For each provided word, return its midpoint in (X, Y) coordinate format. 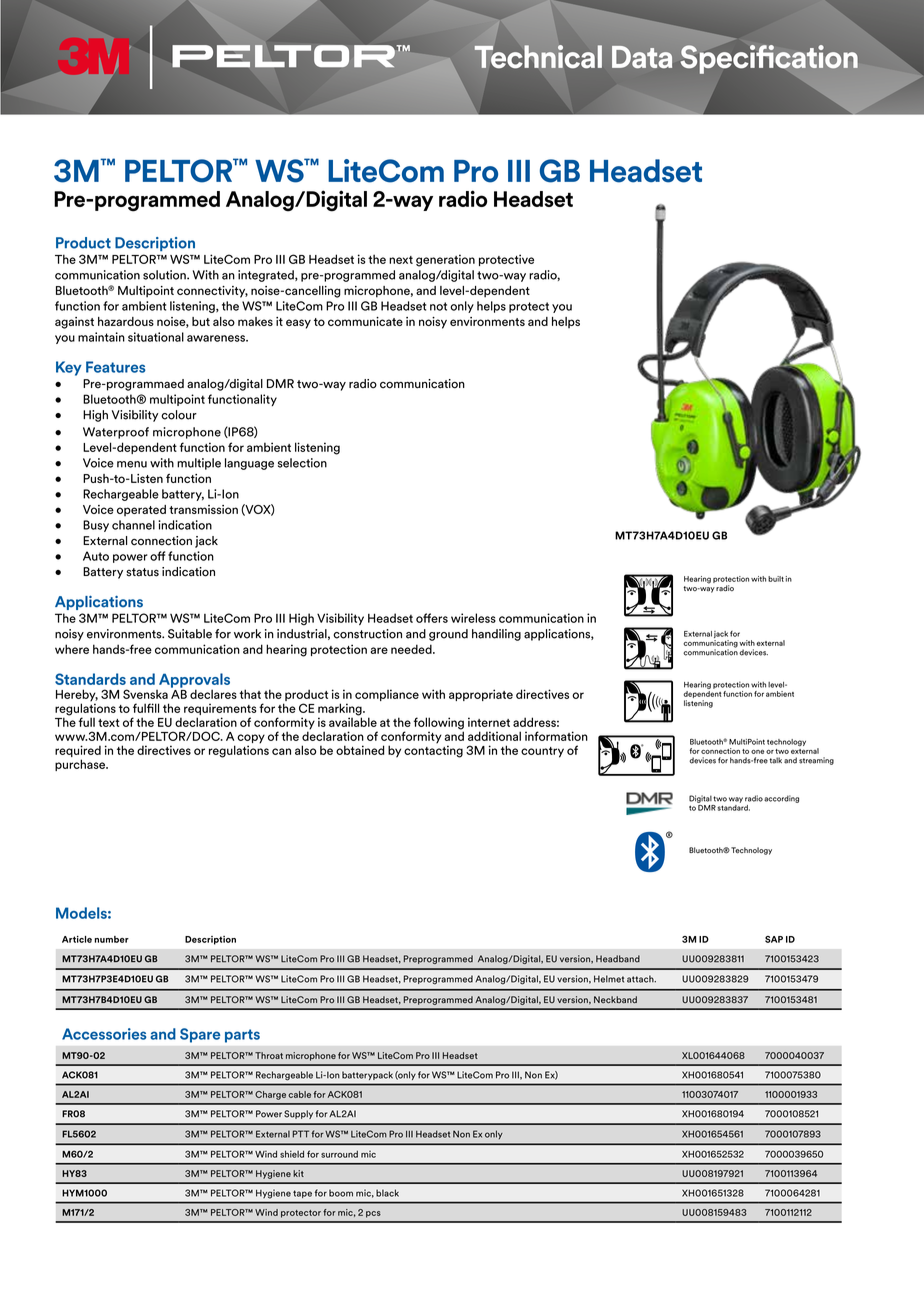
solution (165, 275)
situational (156, 337)
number (112, 939)
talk (776, 760)
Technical (538, 56)
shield (292, 1154)
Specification (769, 59)
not (438, 306)
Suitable (190, 634)
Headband (618, 959)
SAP (774, 939)
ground (448, 635)
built (776, 579)
